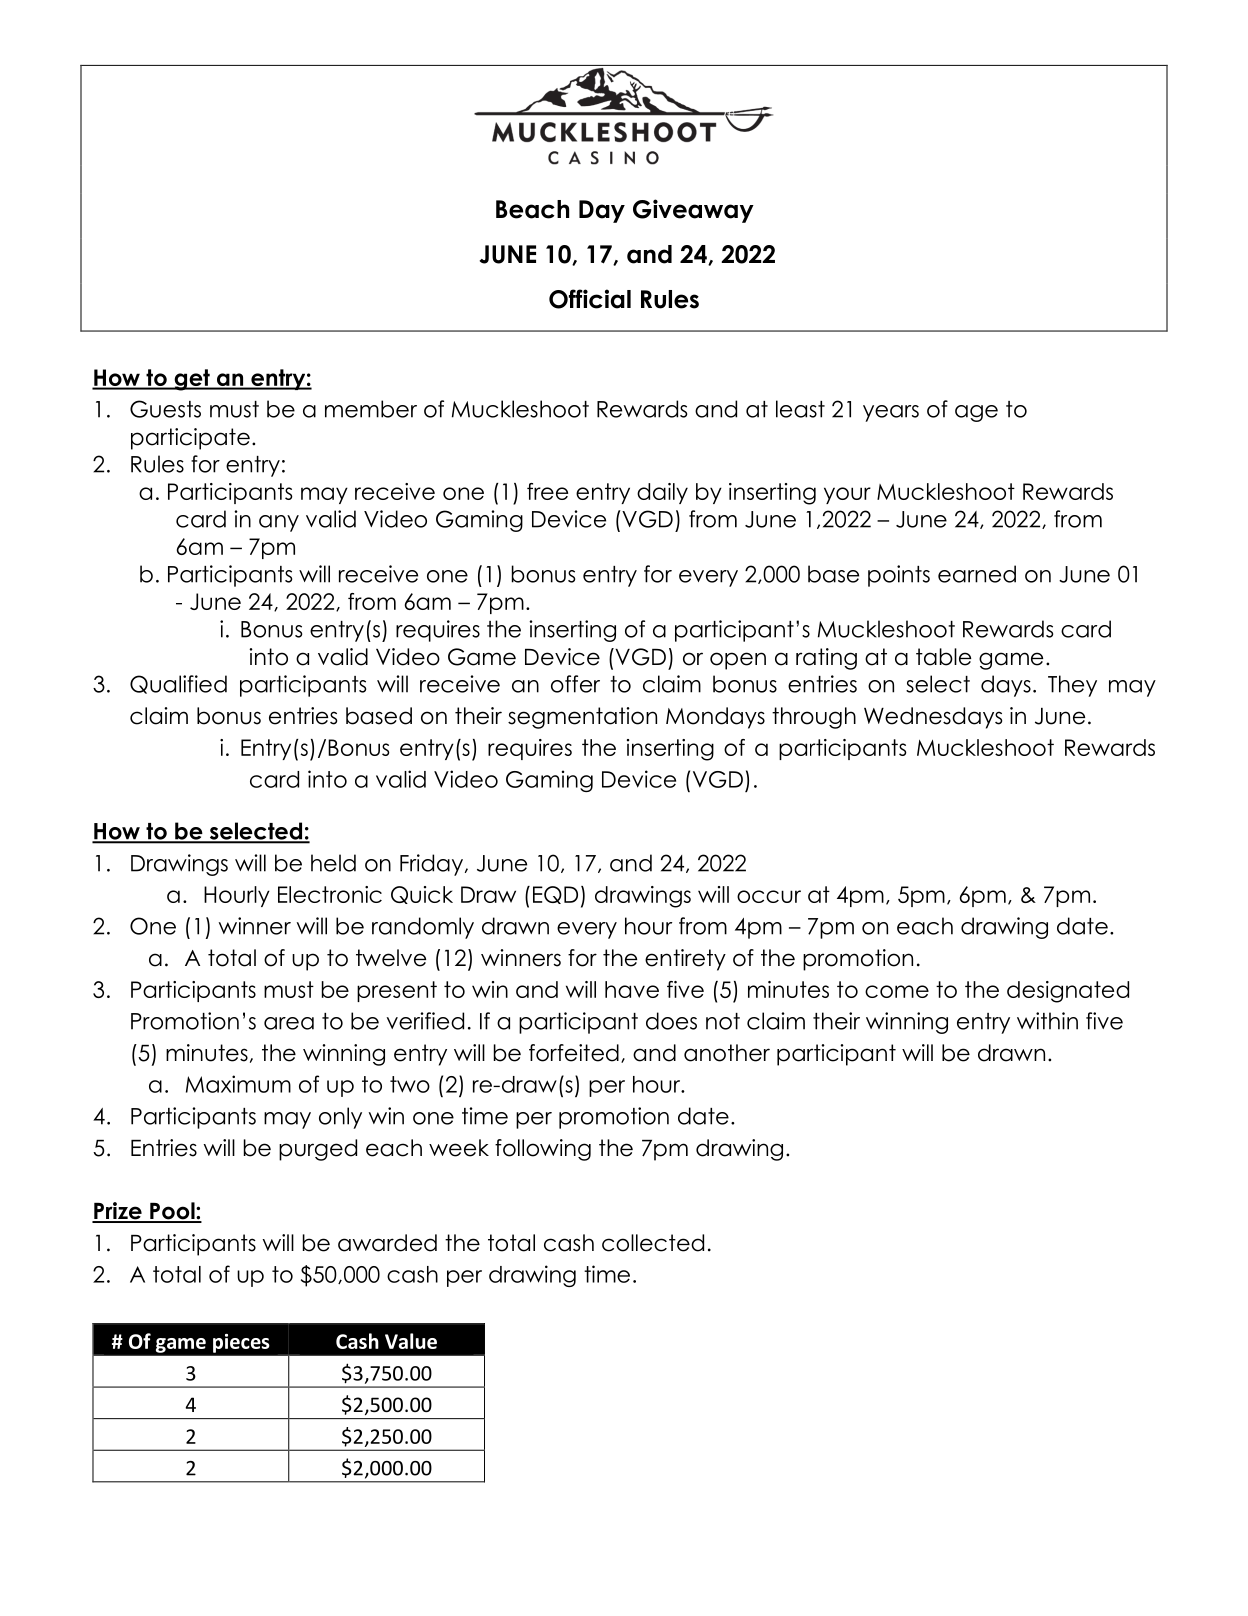 The width and height of the screenshot is (1248, 1616). Describe the element at coordinates (178, 684) in the screenshot. I see `Qualified` at that location.
